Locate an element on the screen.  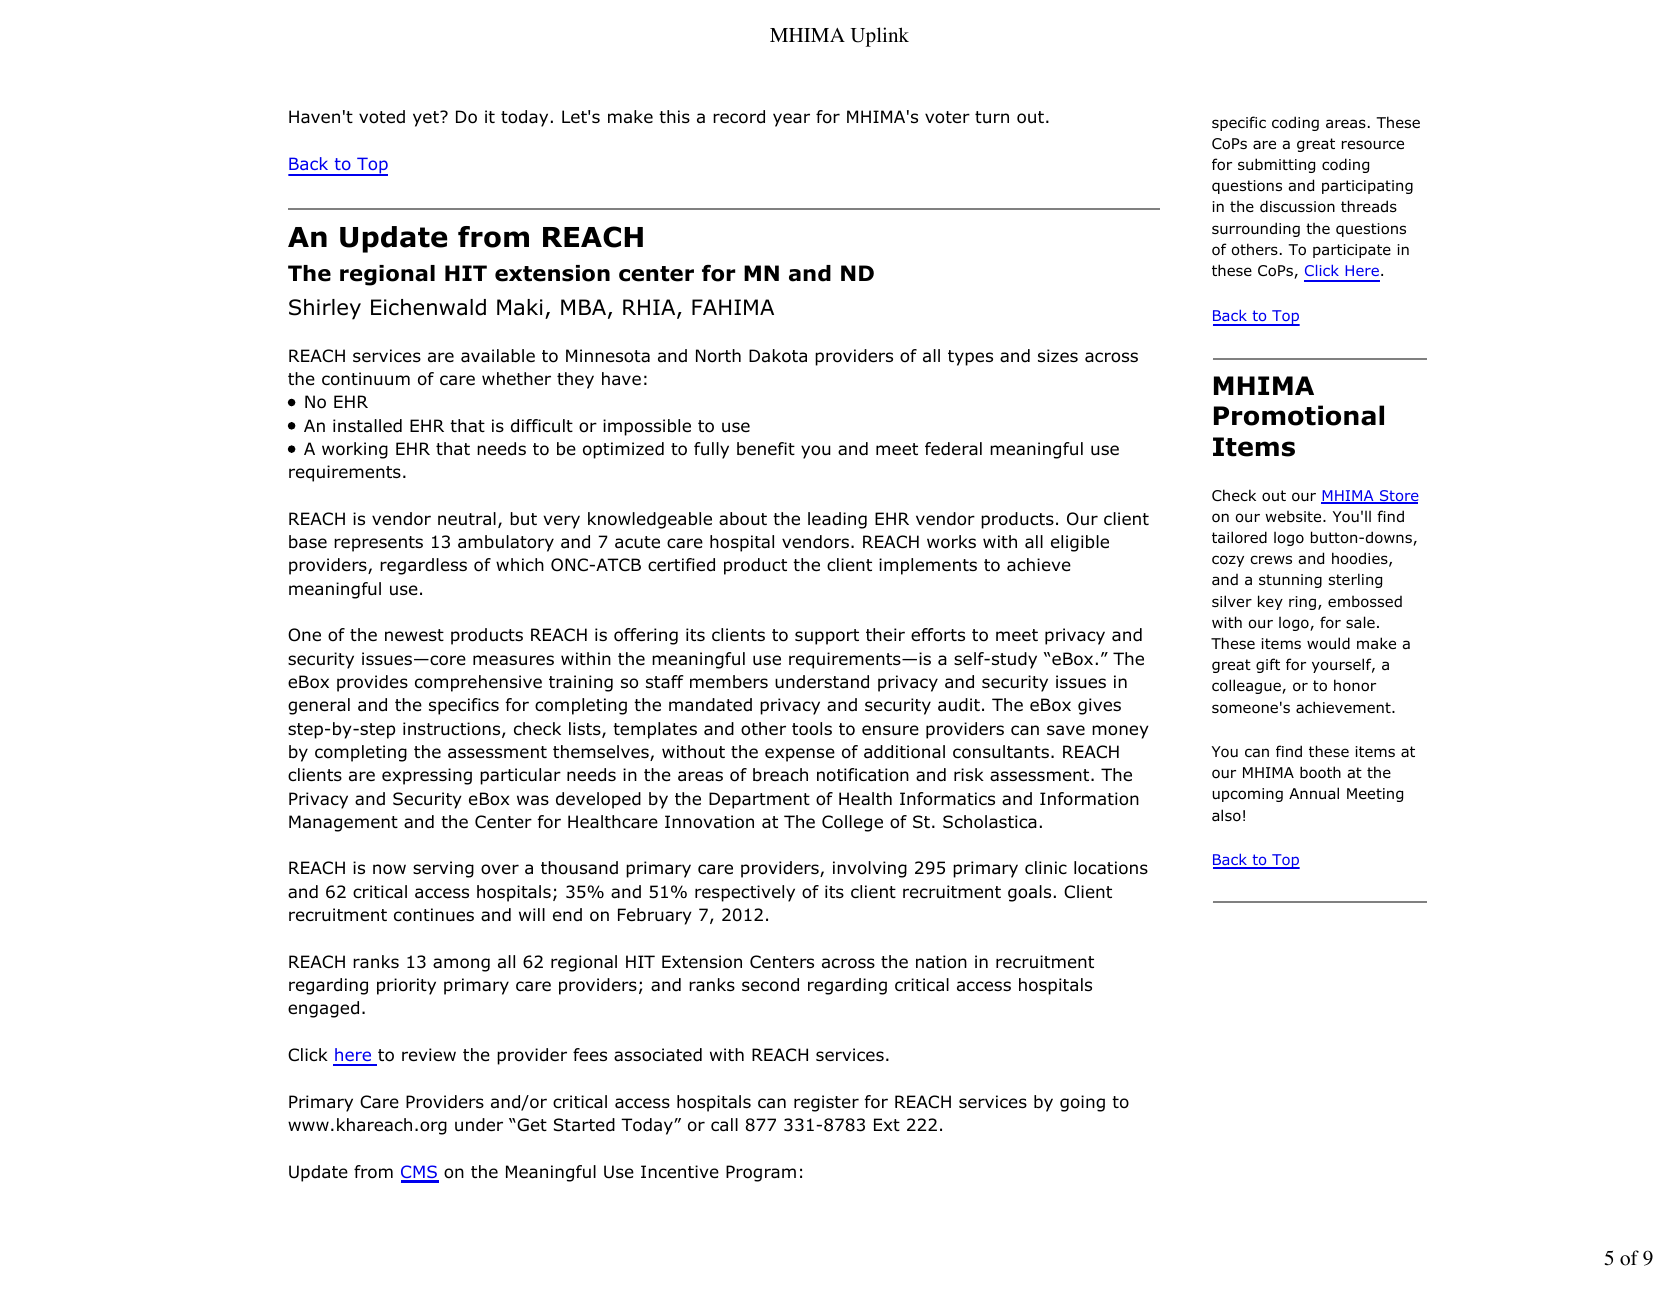
yet is located at coordinates (427, 119).
